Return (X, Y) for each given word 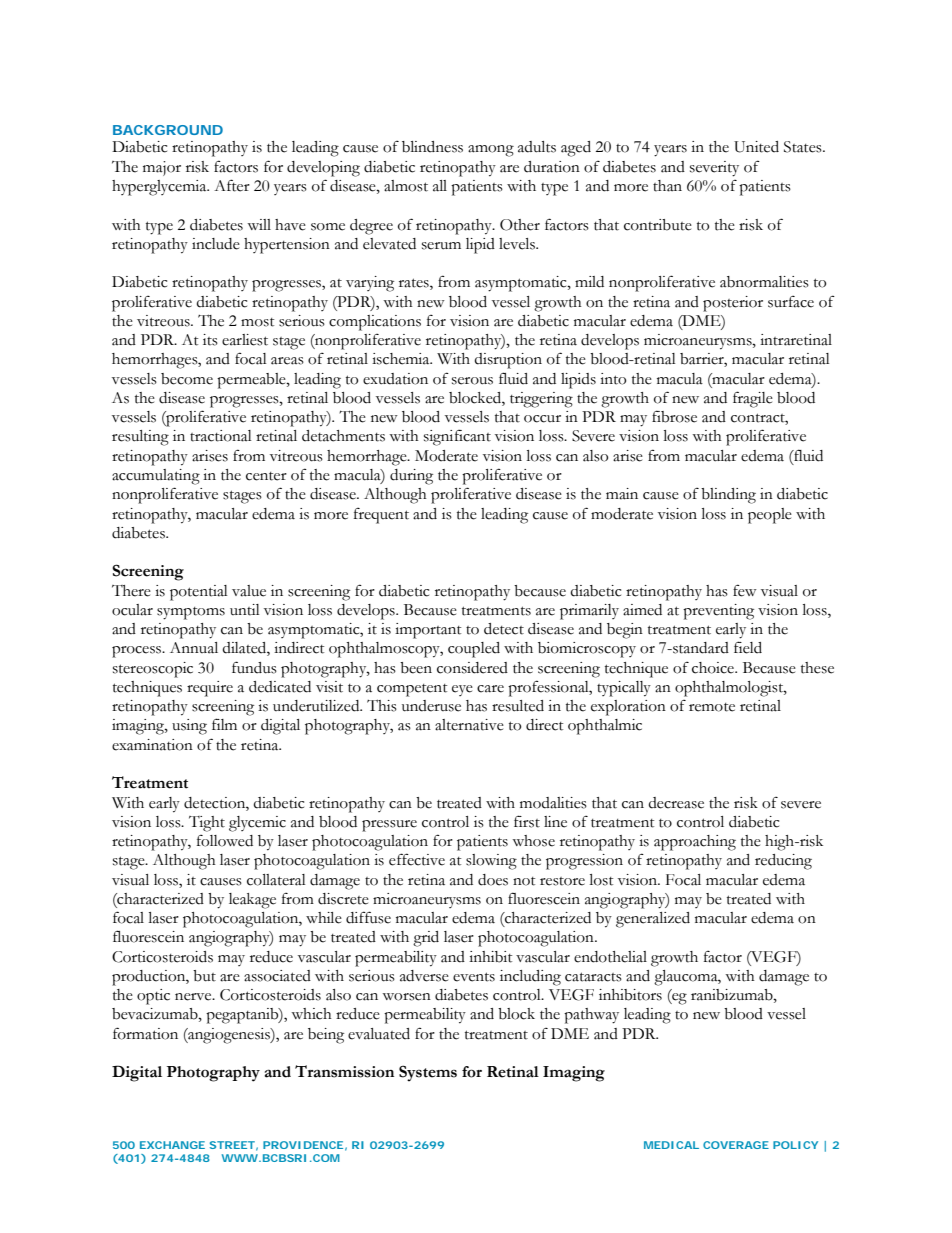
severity (714, 169)
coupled (474, 650)
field (748, 647)
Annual (194, 648)
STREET (232, 1145)
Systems (428, 1073)
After (232, 185)
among (491, 151)
